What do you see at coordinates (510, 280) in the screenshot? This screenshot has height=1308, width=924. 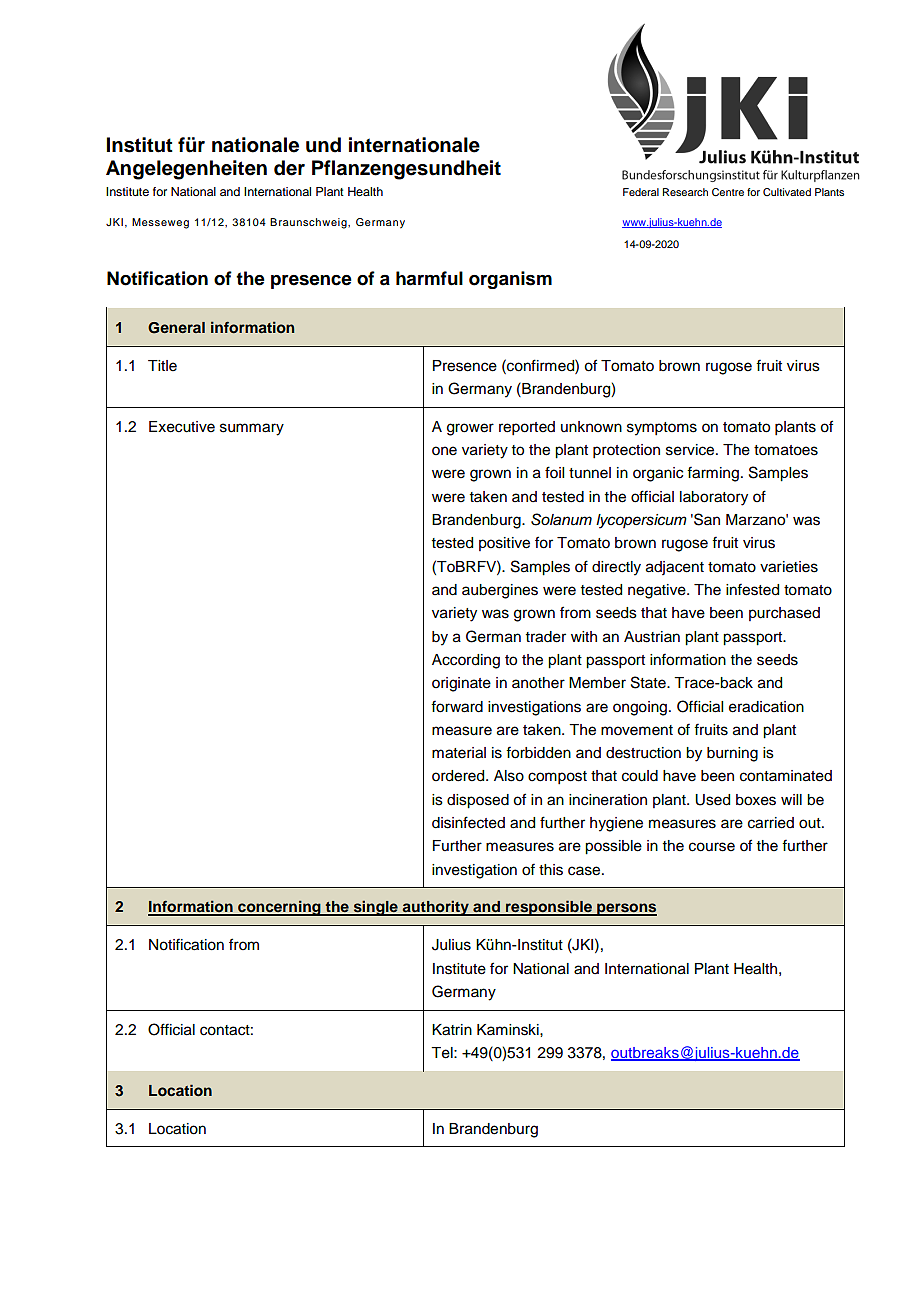 I see `organism` at bounding box center [510, 280].
